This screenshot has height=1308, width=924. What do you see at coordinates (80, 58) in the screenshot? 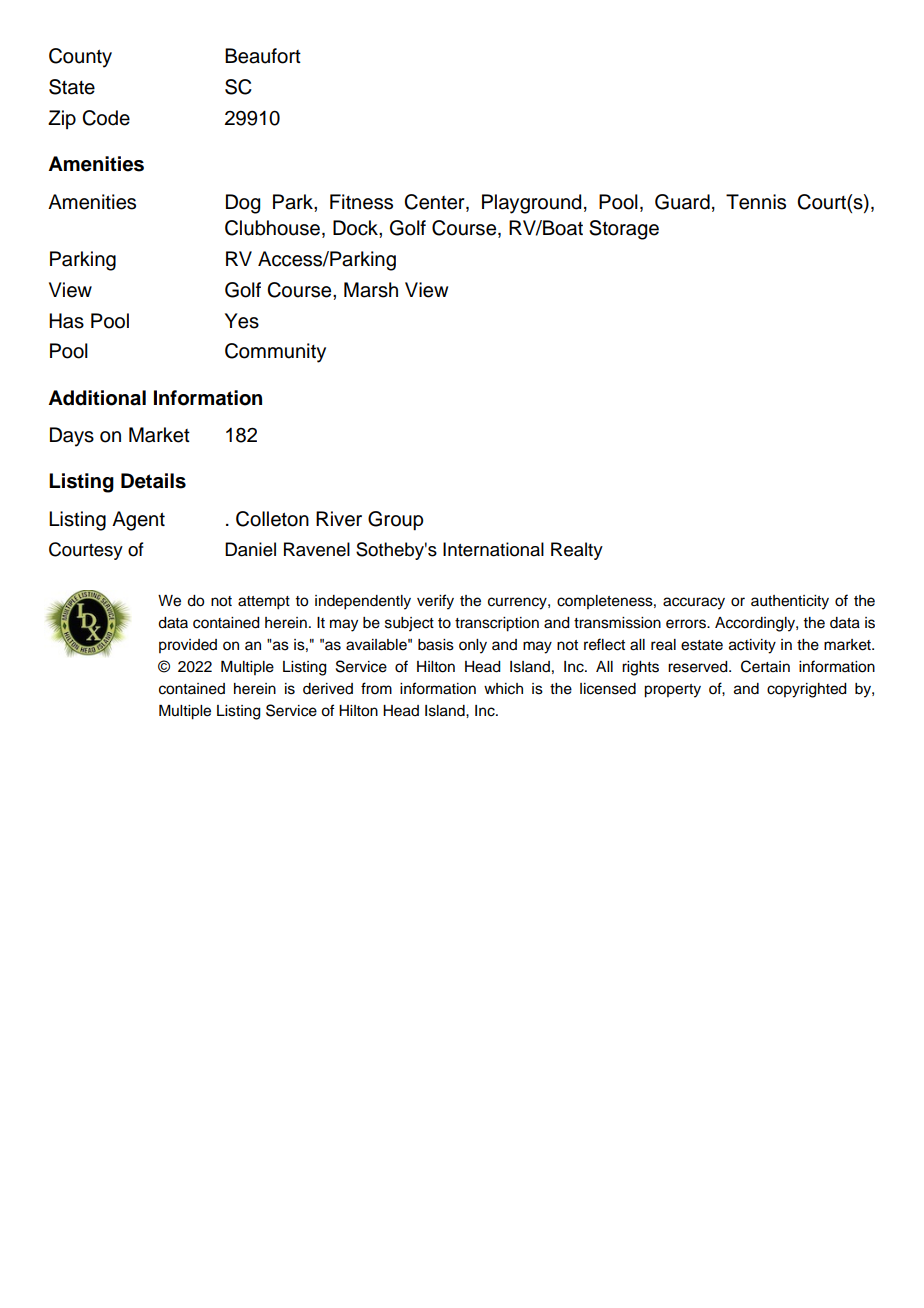
I see `County` at bounding box center [80, 58].
